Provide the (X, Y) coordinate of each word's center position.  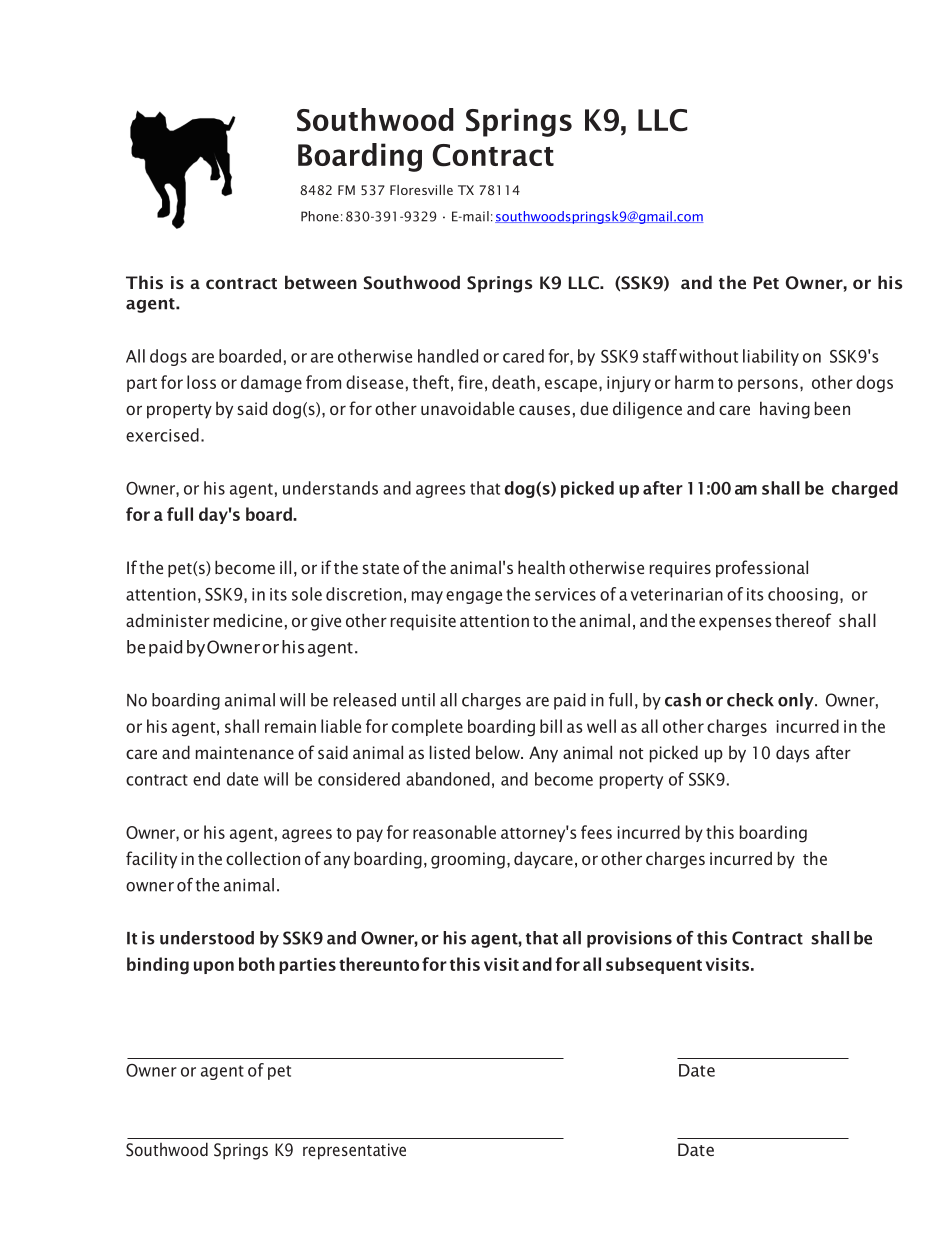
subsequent (654, 965)
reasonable (454, 832)
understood (207, 938)
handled (448, 356)
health (541, 567)
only (797, 701)
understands (330, 488)
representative (354, 1151)
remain (290, 726)
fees (596, 832)
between (321, 282)
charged (865, 489)
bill (551, 726)
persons (768, 385)
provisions (629, 939)
